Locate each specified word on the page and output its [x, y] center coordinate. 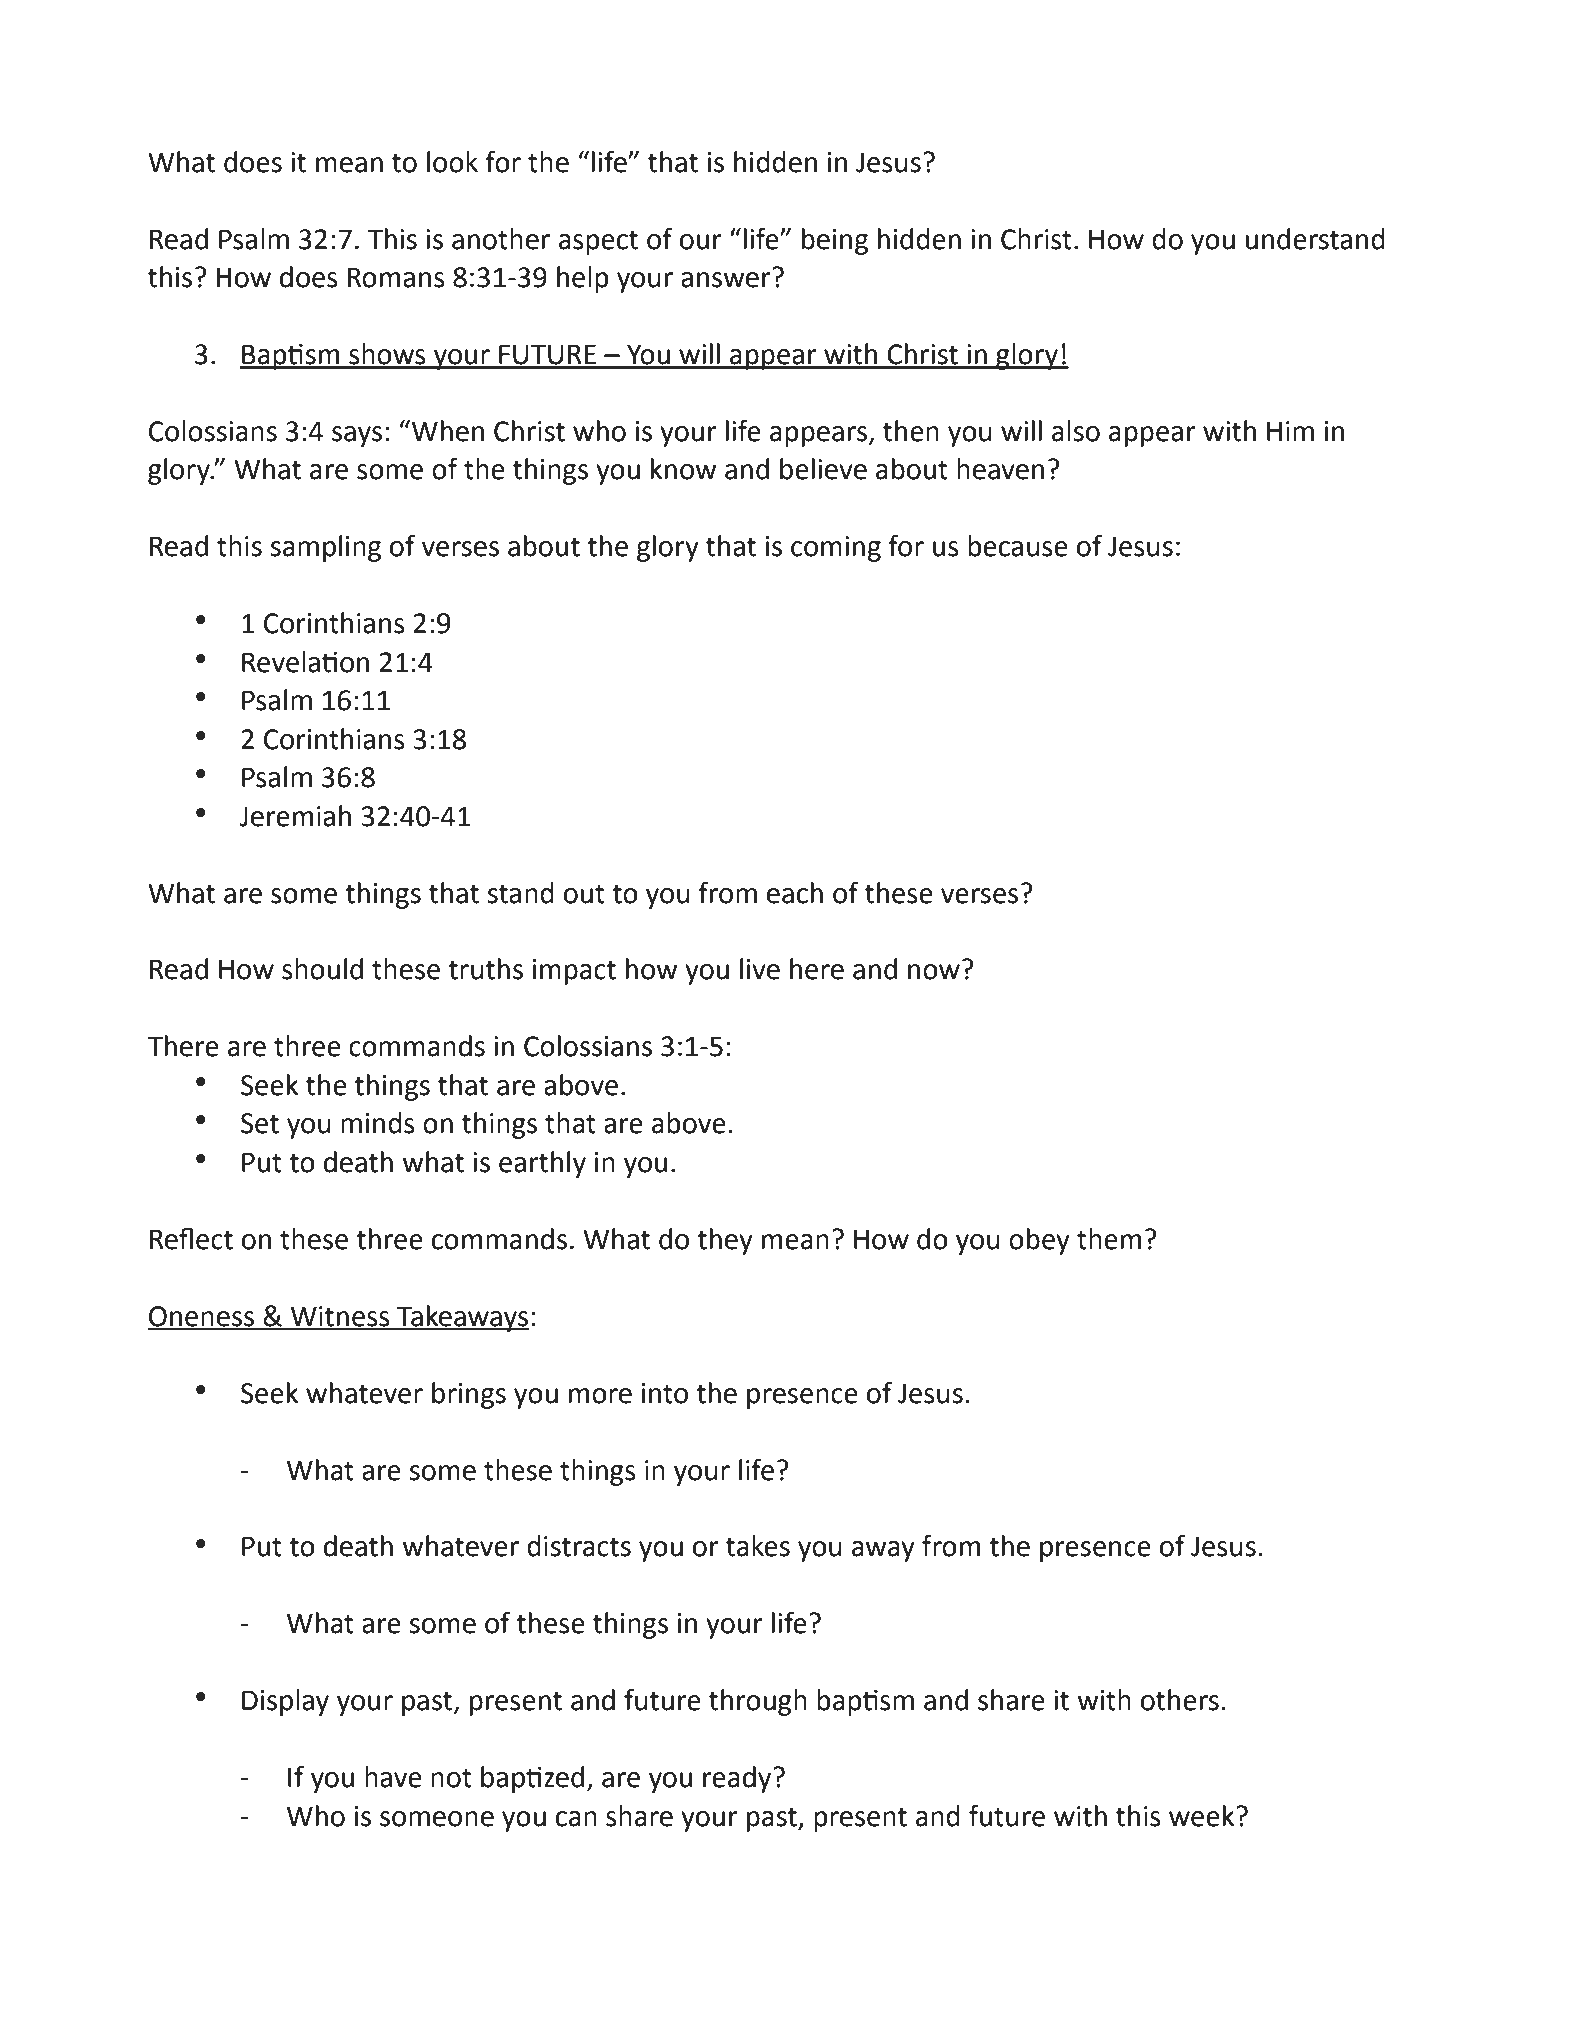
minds [378, 1123]
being [835, 241]
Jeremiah [295, 816]
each [795, 893]
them [1109, 1239]
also [1076, 431]
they [725, 1241]
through [758, 1702]
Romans [396, 277]
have [393, 1777]
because [1018, 546]
